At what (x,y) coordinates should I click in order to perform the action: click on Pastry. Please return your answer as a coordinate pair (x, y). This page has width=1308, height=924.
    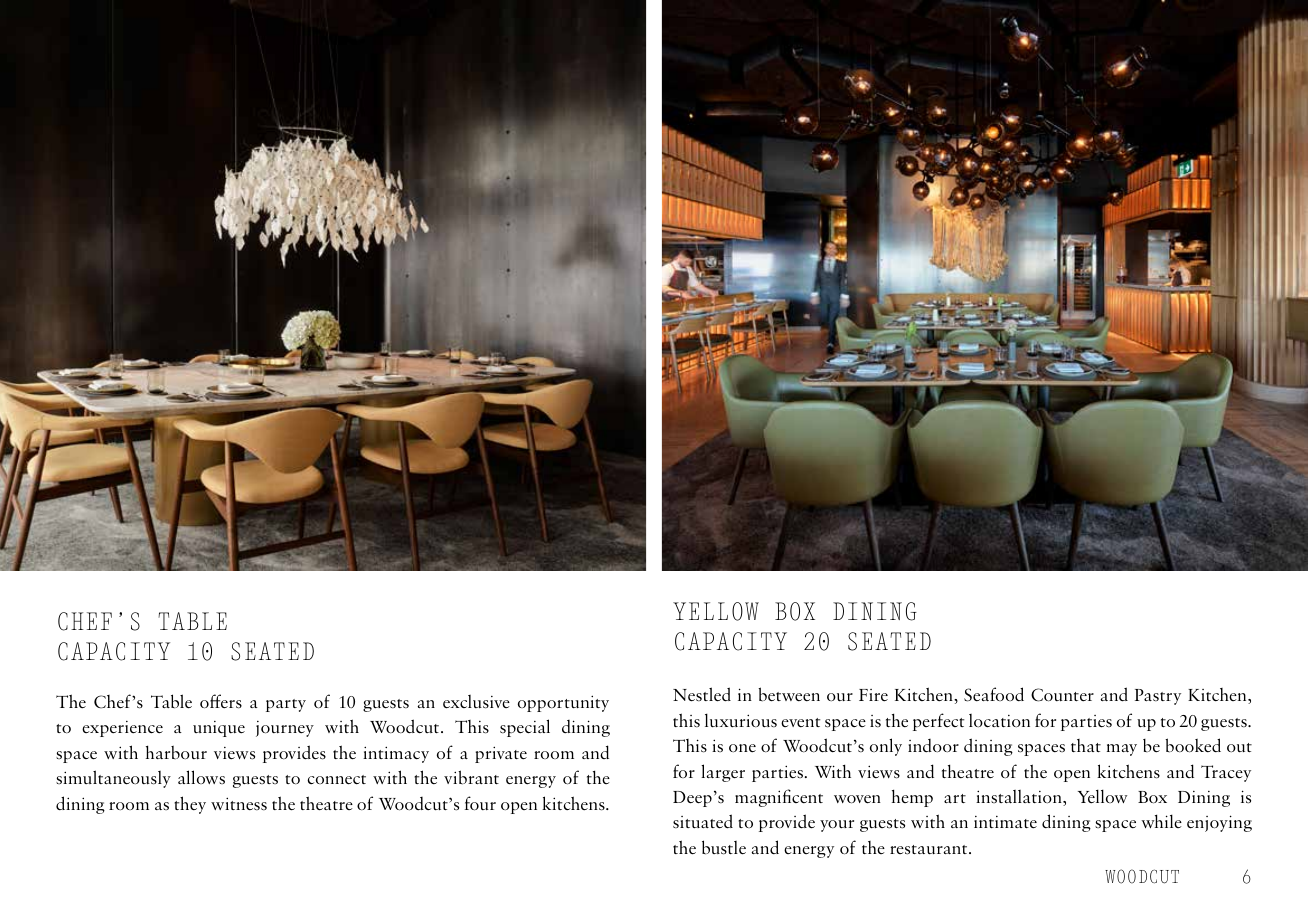
    Looking at the image, I should click on (1158, 697).
